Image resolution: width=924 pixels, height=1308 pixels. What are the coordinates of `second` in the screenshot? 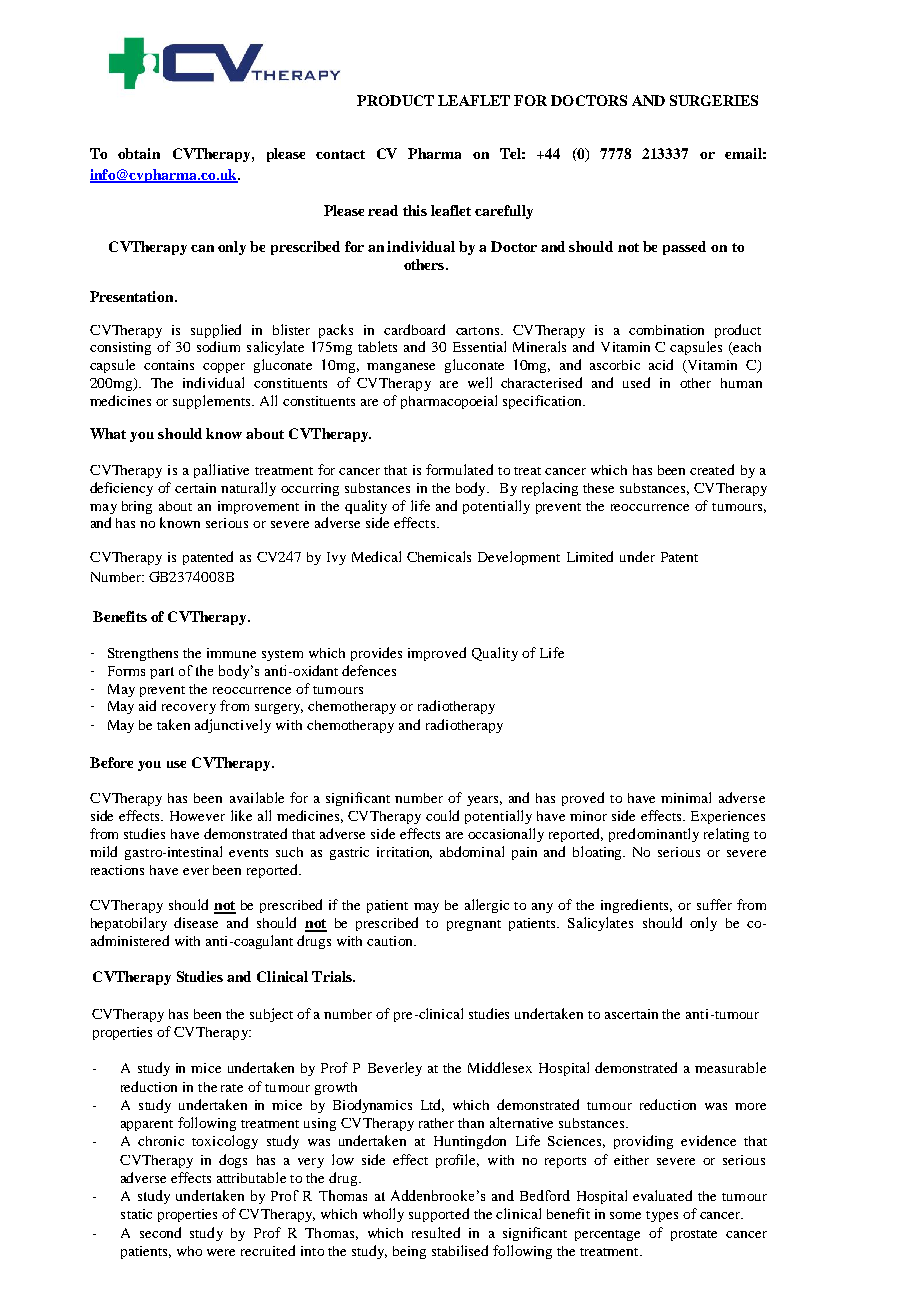 It's located at (160, 1232).
